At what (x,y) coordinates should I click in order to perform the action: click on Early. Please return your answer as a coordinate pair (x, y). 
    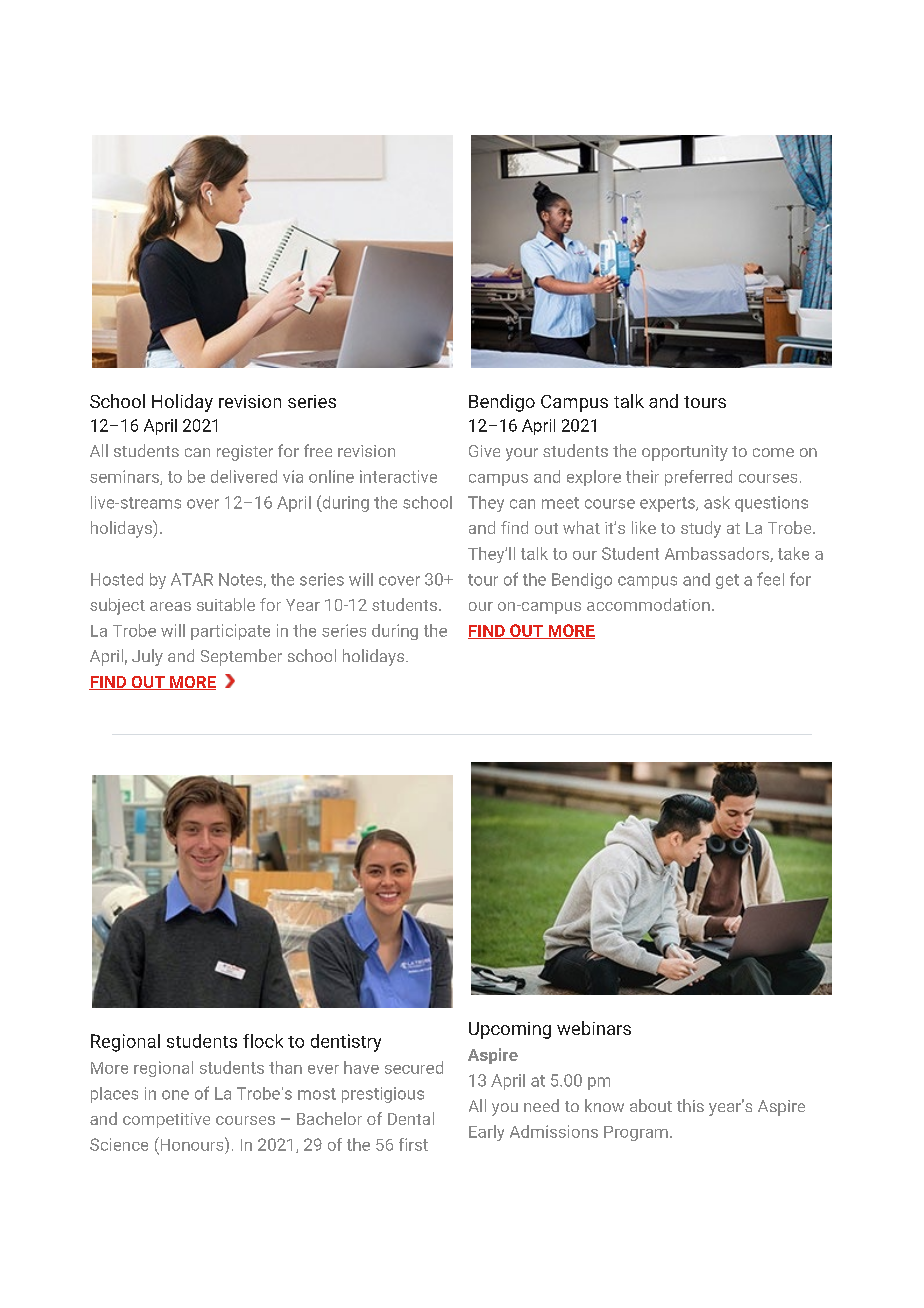
    Looking at the image, I should click on (486, 1133).
